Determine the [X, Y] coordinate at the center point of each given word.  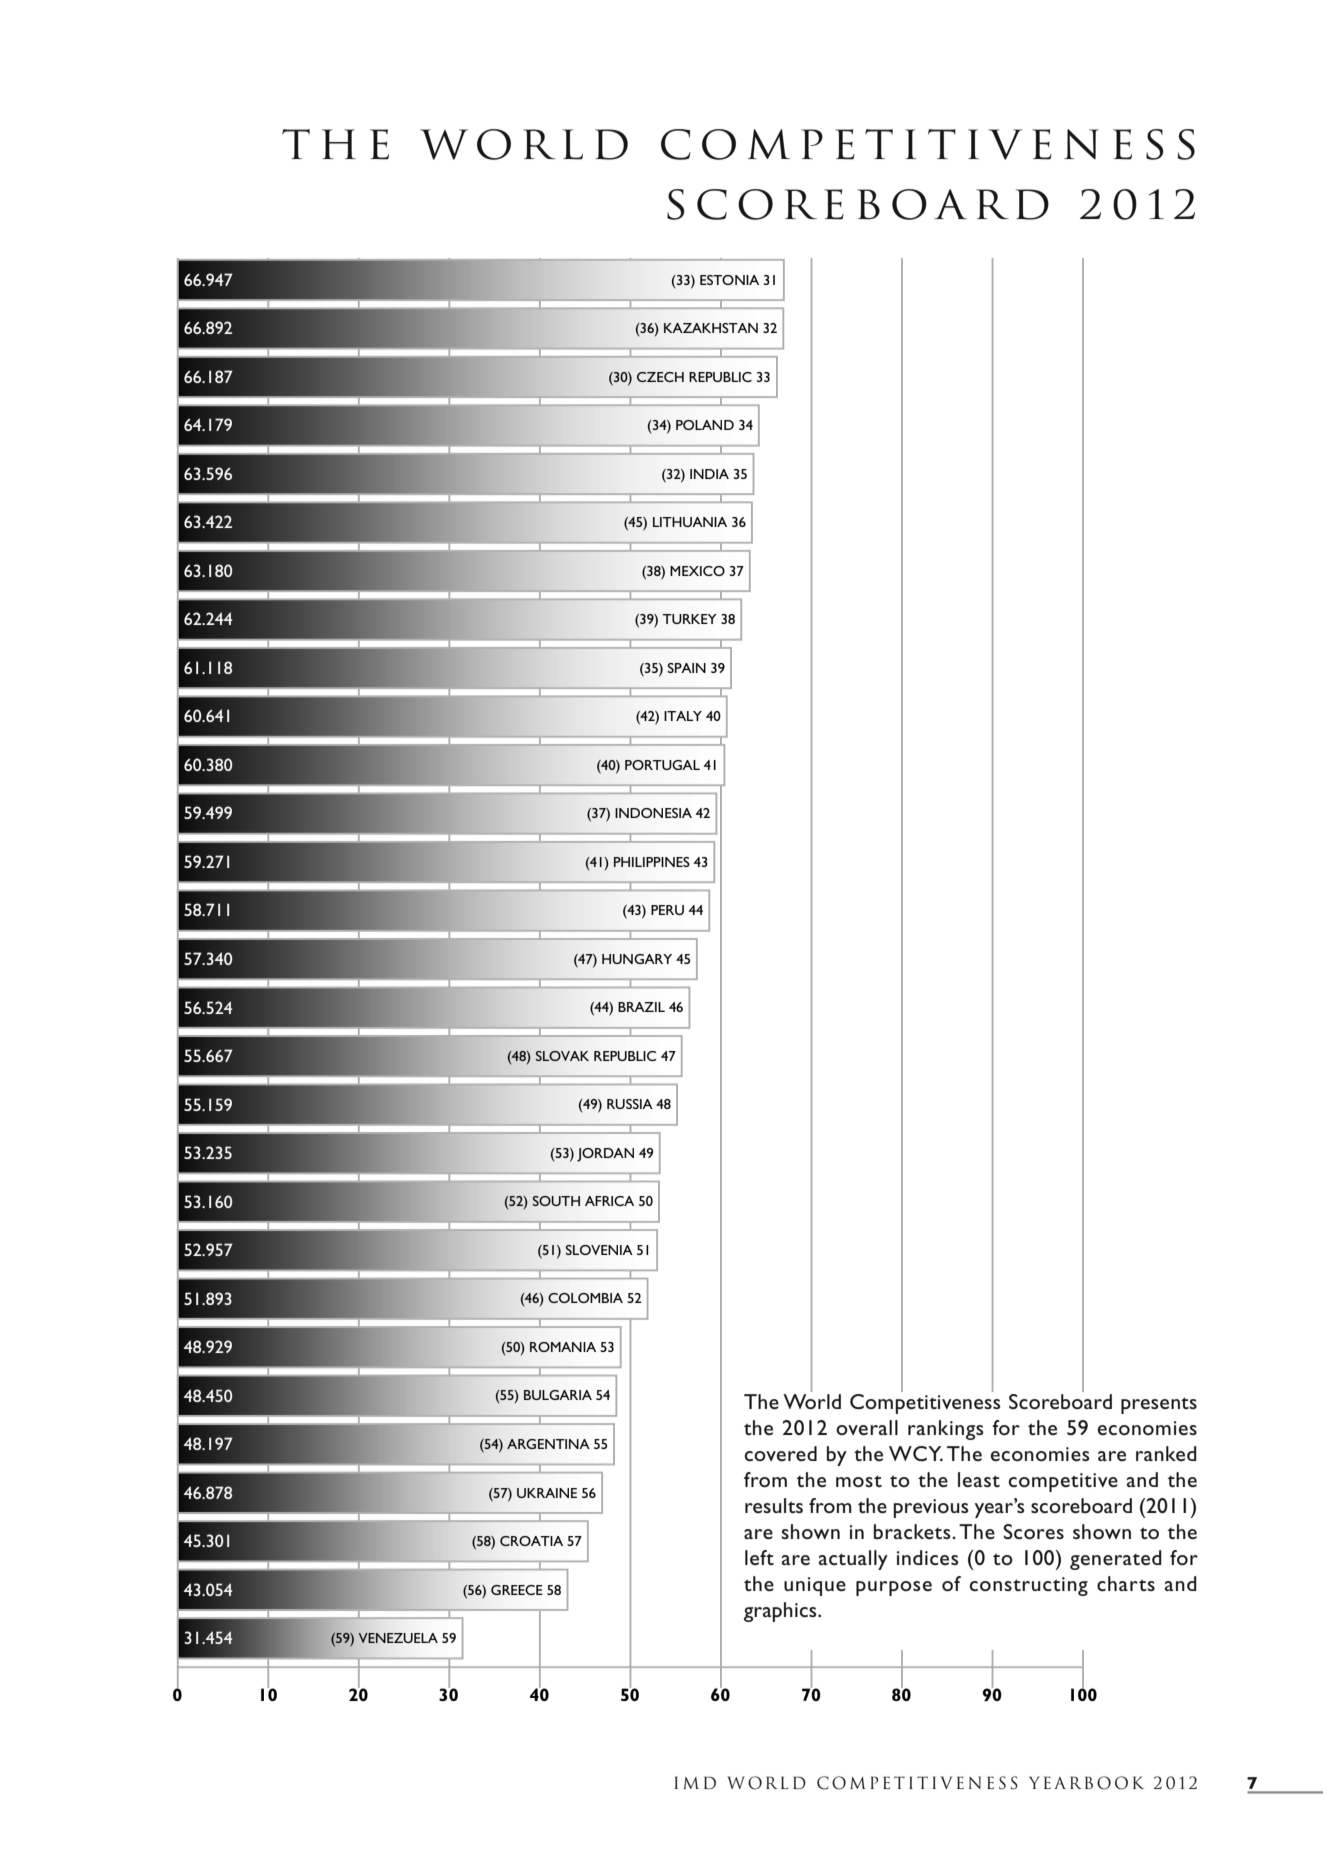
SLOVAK [562, 1056]
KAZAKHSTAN [711, 328]
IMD [695, 1782]
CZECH [660, 377]
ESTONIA [729, 280]
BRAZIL [641, 1007]
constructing [1028, 1586]
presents [1159, 1405]
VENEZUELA [398, 1638]
